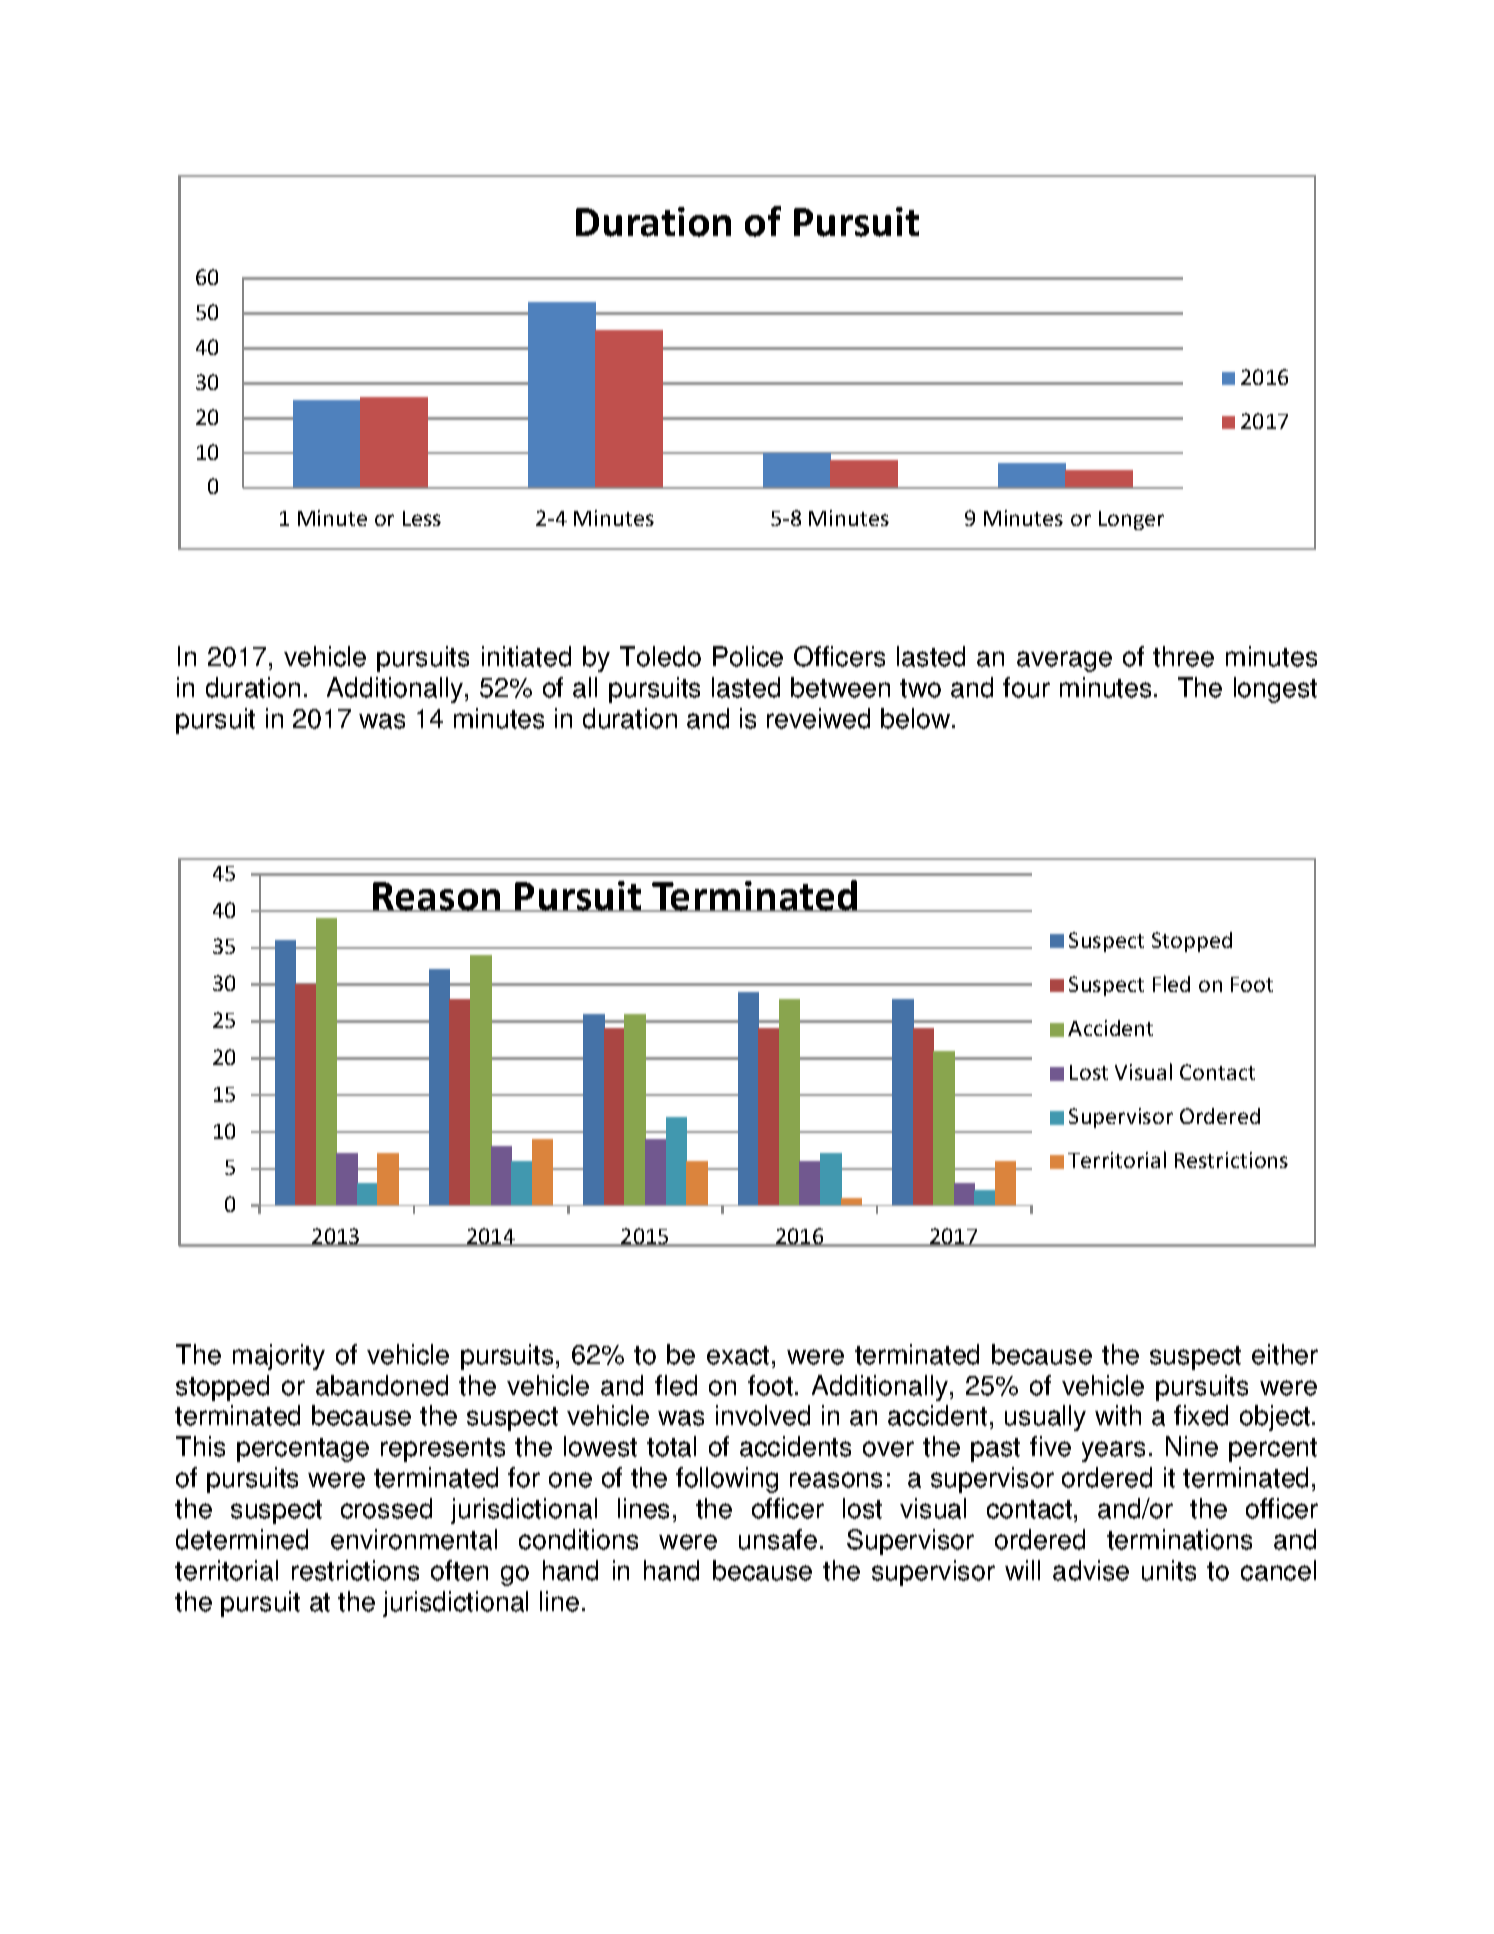 The height and width of the screenshot is (1934, 1494). I want to click on unsafe, so click(778, 1539).
